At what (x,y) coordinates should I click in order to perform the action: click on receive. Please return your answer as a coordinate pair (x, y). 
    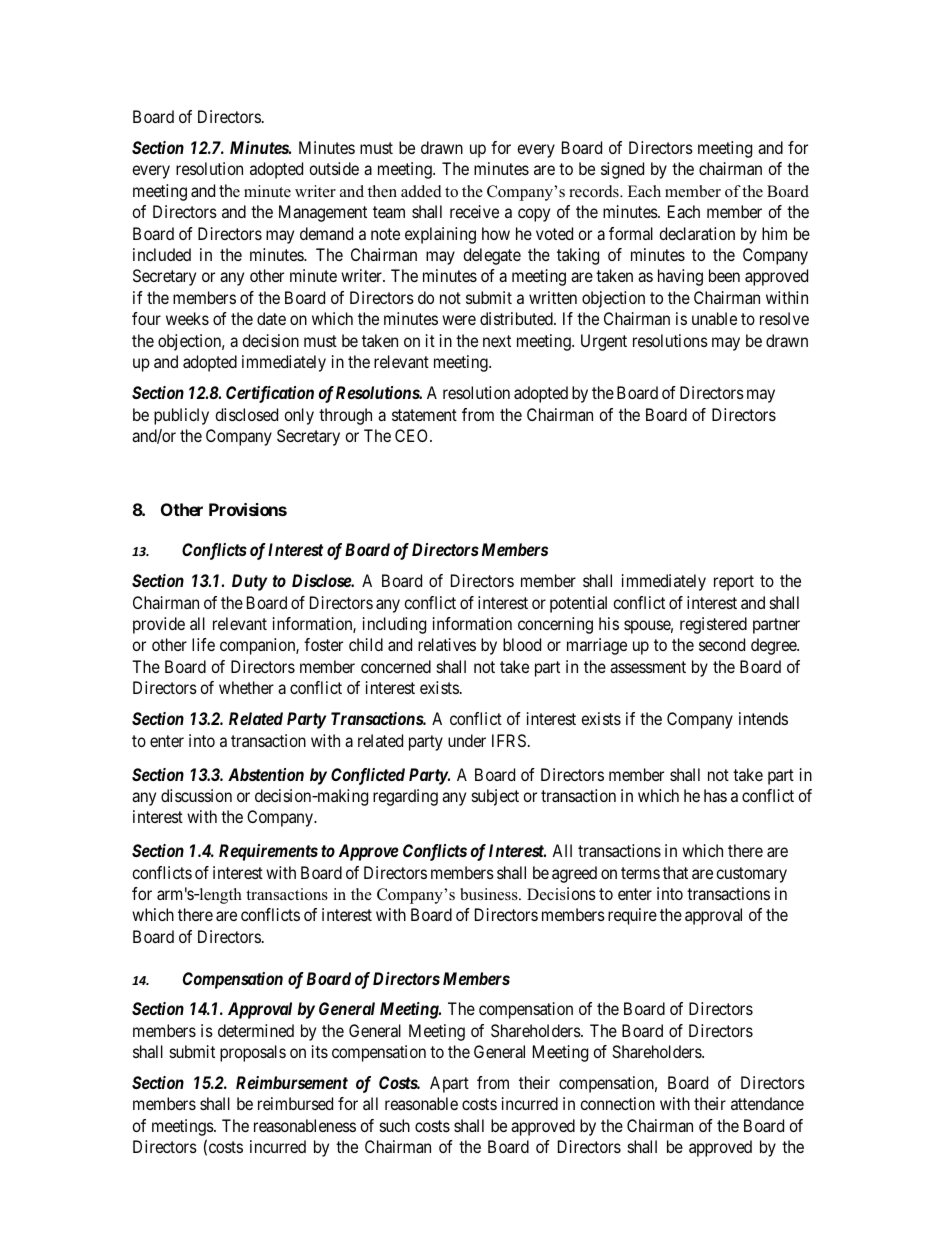
    Looking at the image, I should click on (474, 211).
